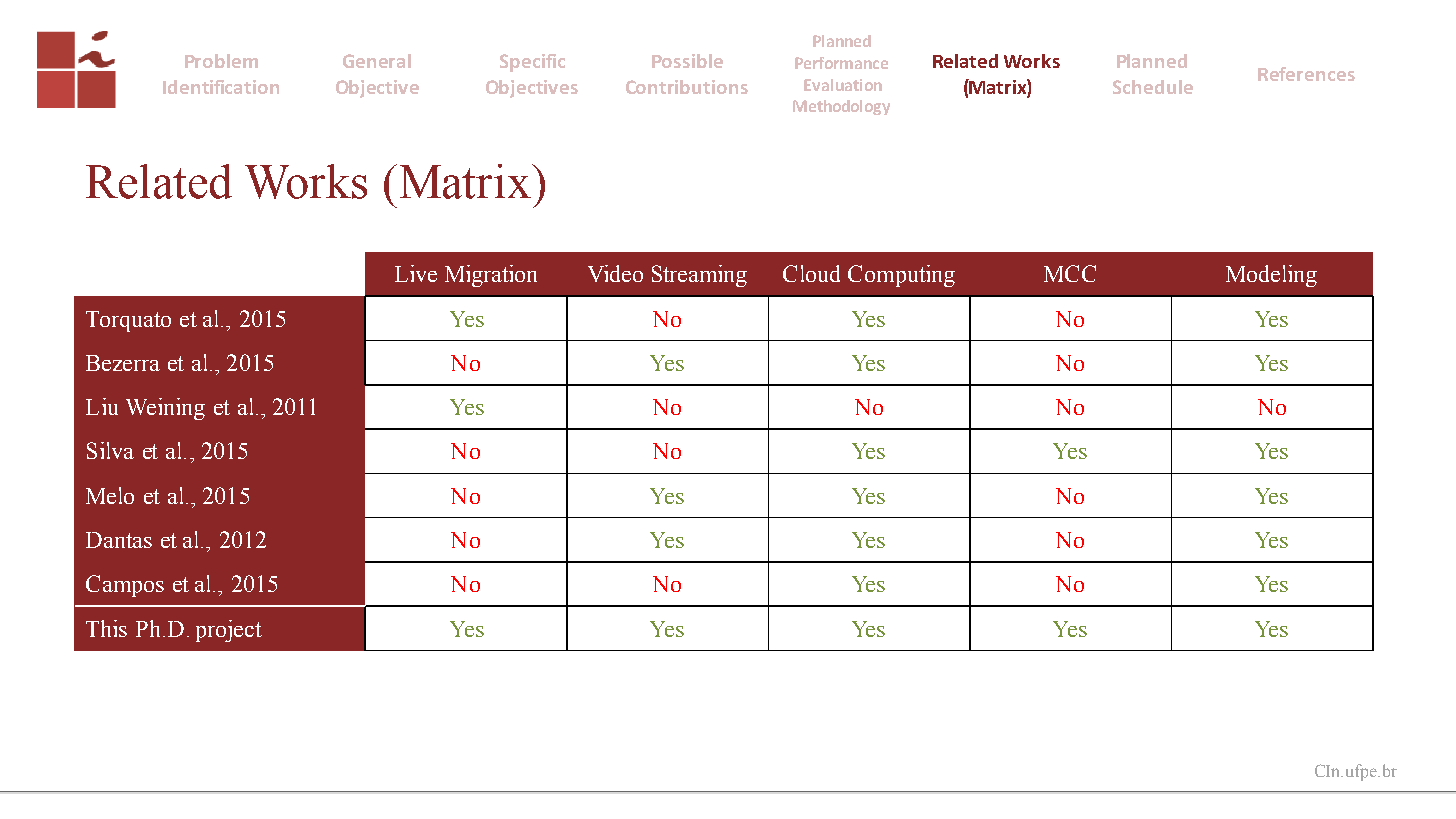 The height and width of the page is (819, 1456). I want to click on Liu, so click(102, 406).
